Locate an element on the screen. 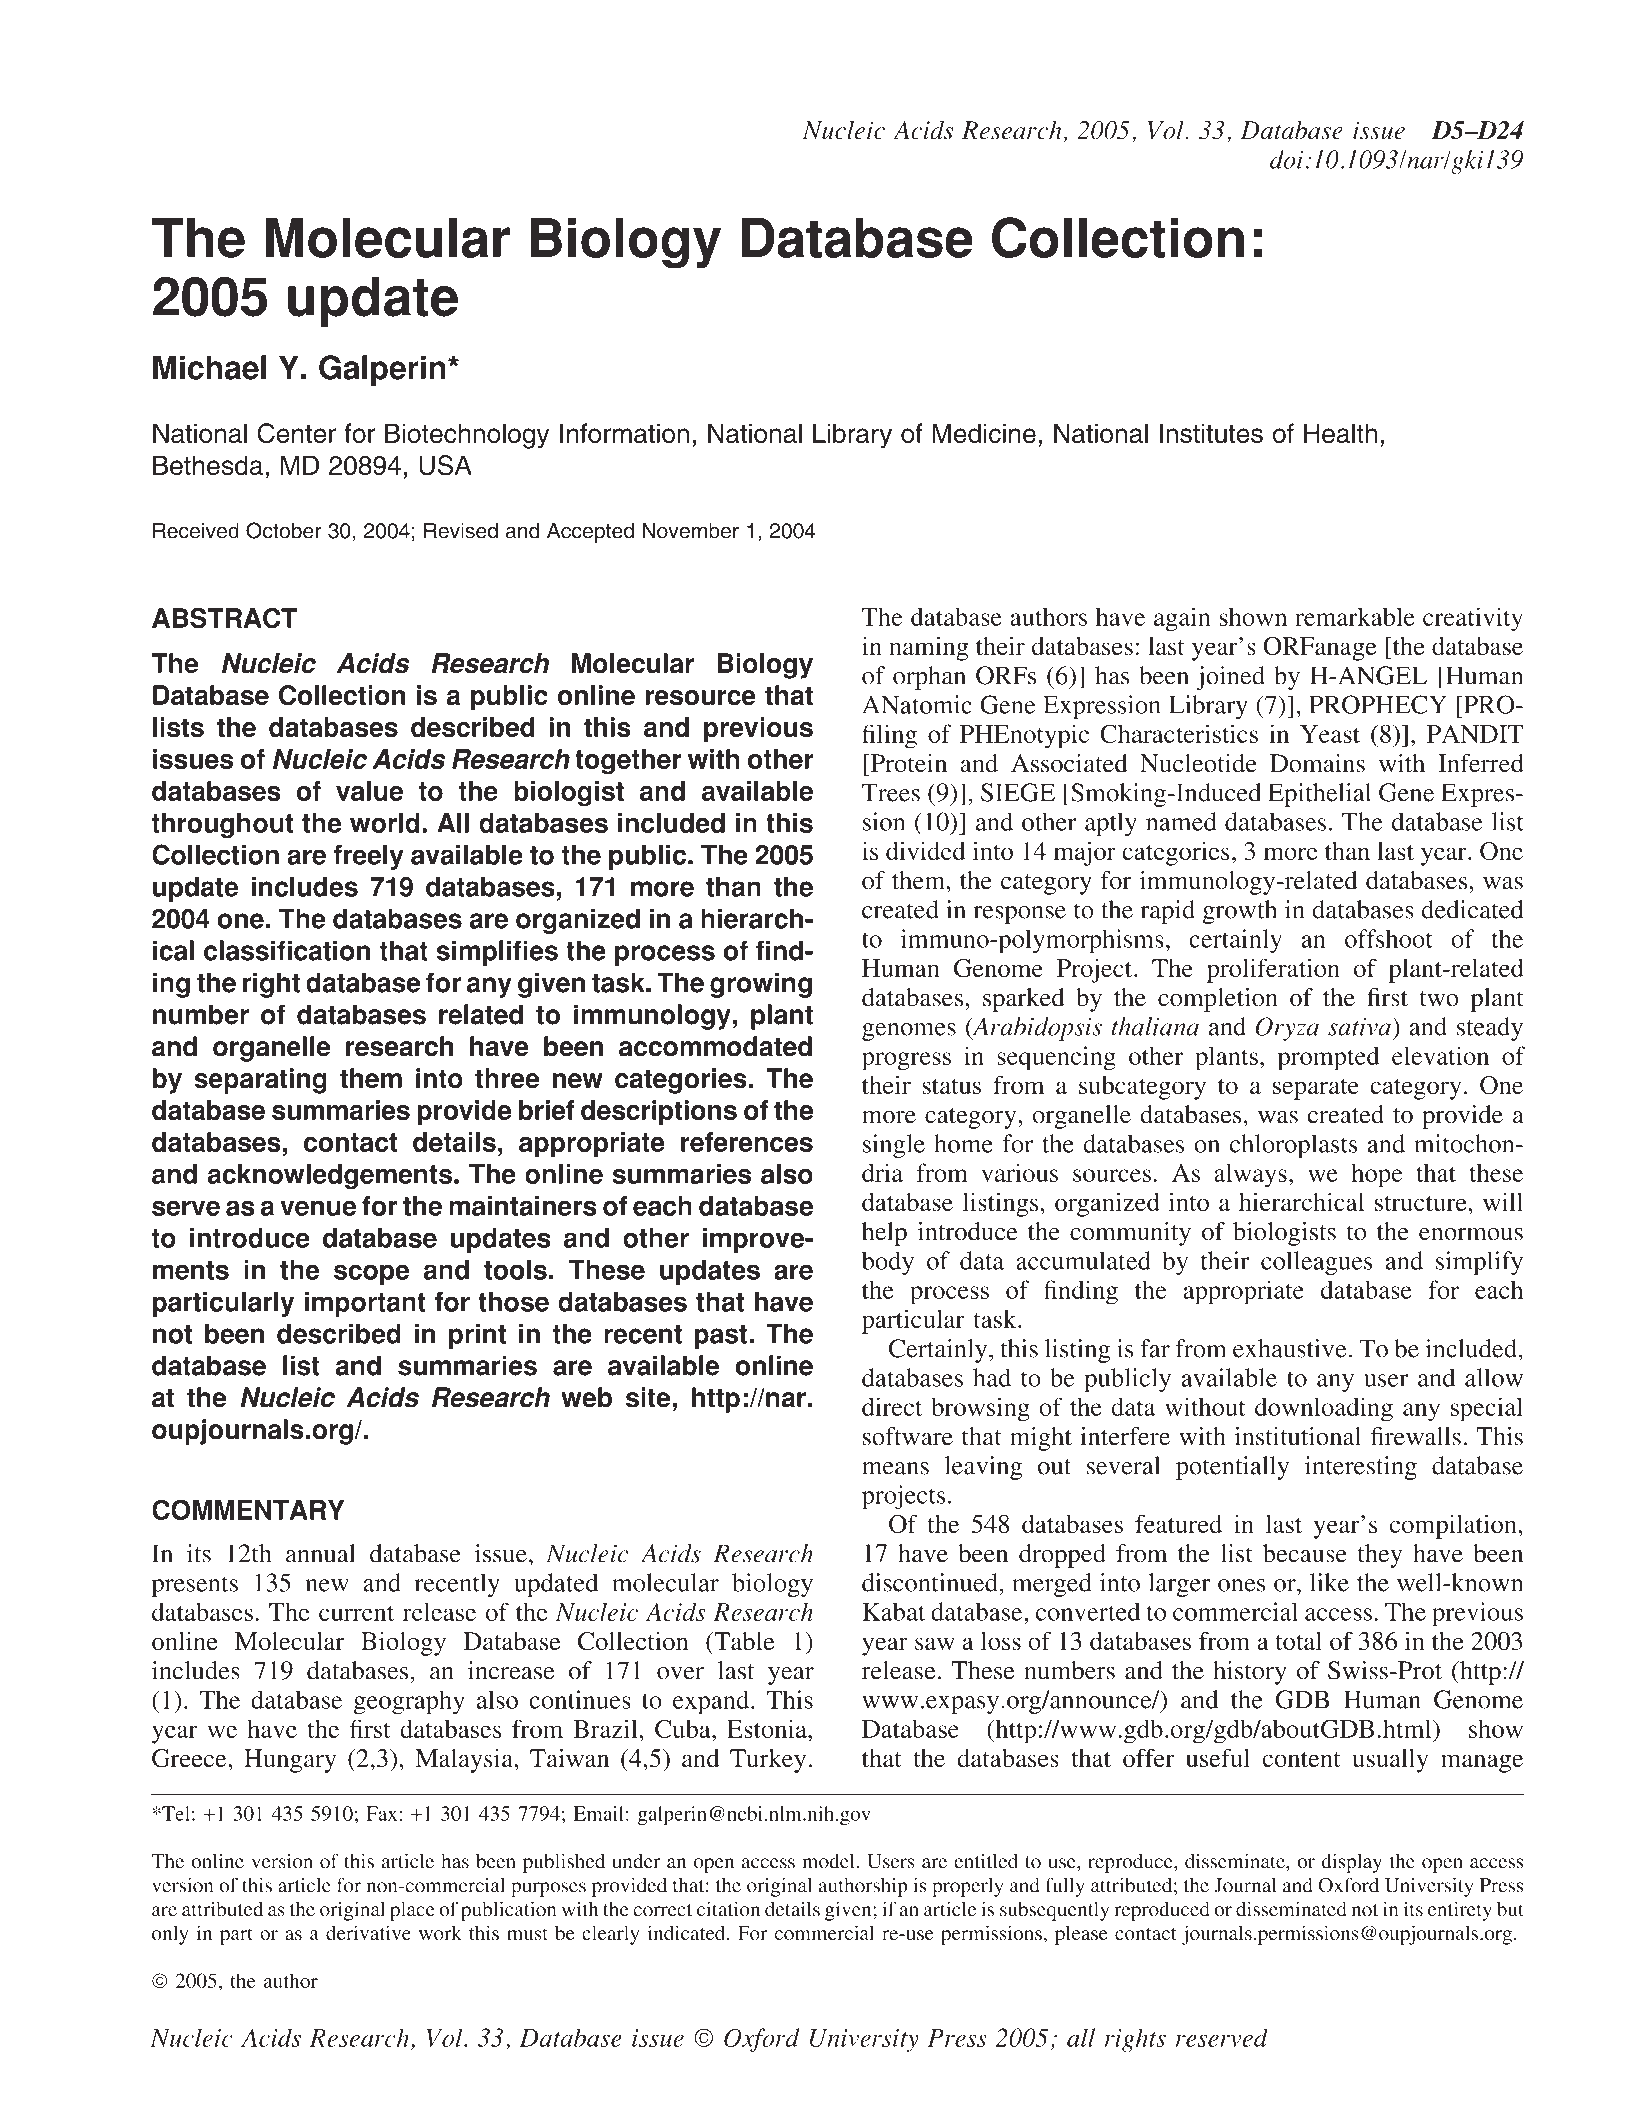  Health is located at coordinates (1340, 433).
